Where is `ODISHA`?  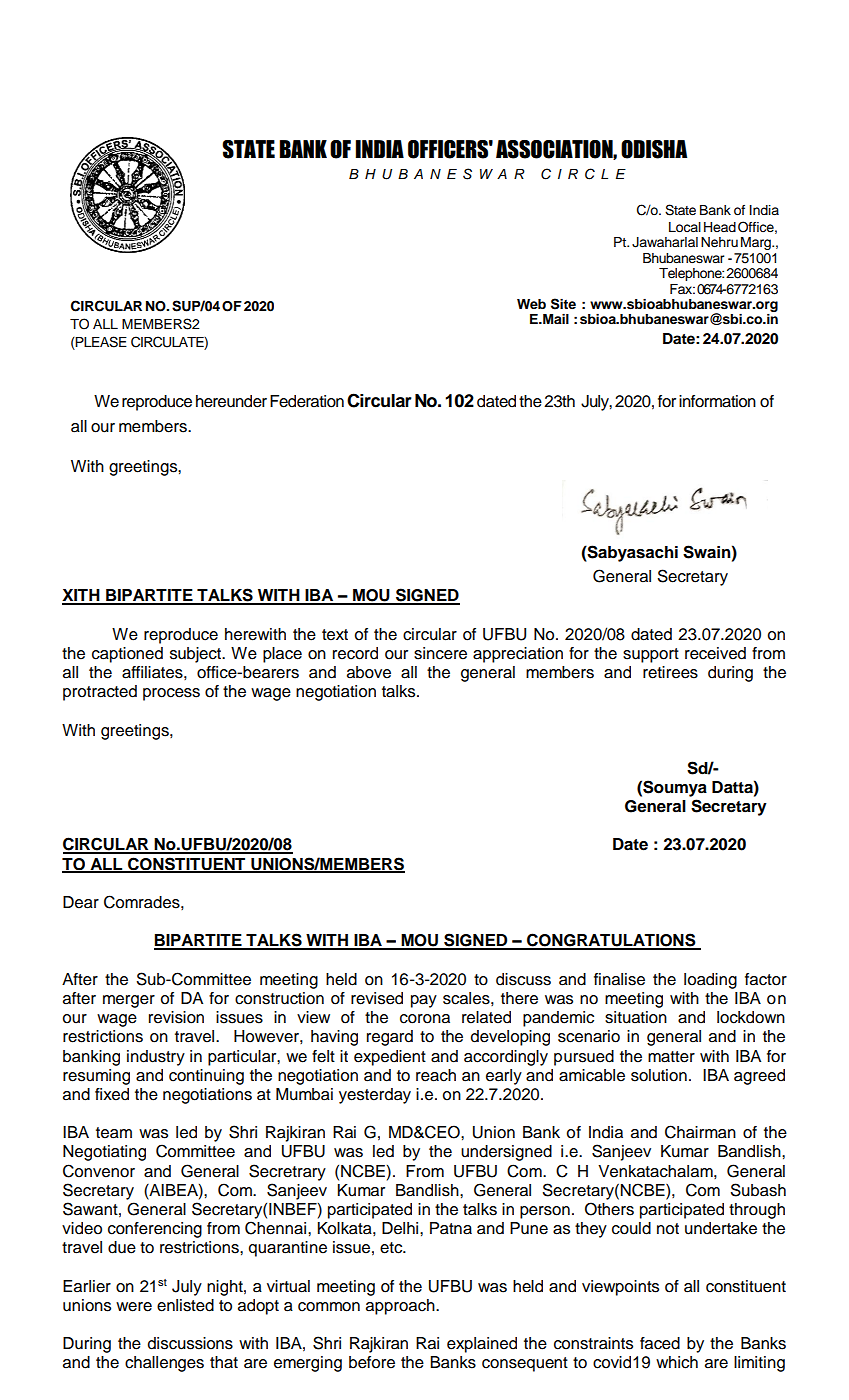 ODISHA is located at coordinates (654, 149).
